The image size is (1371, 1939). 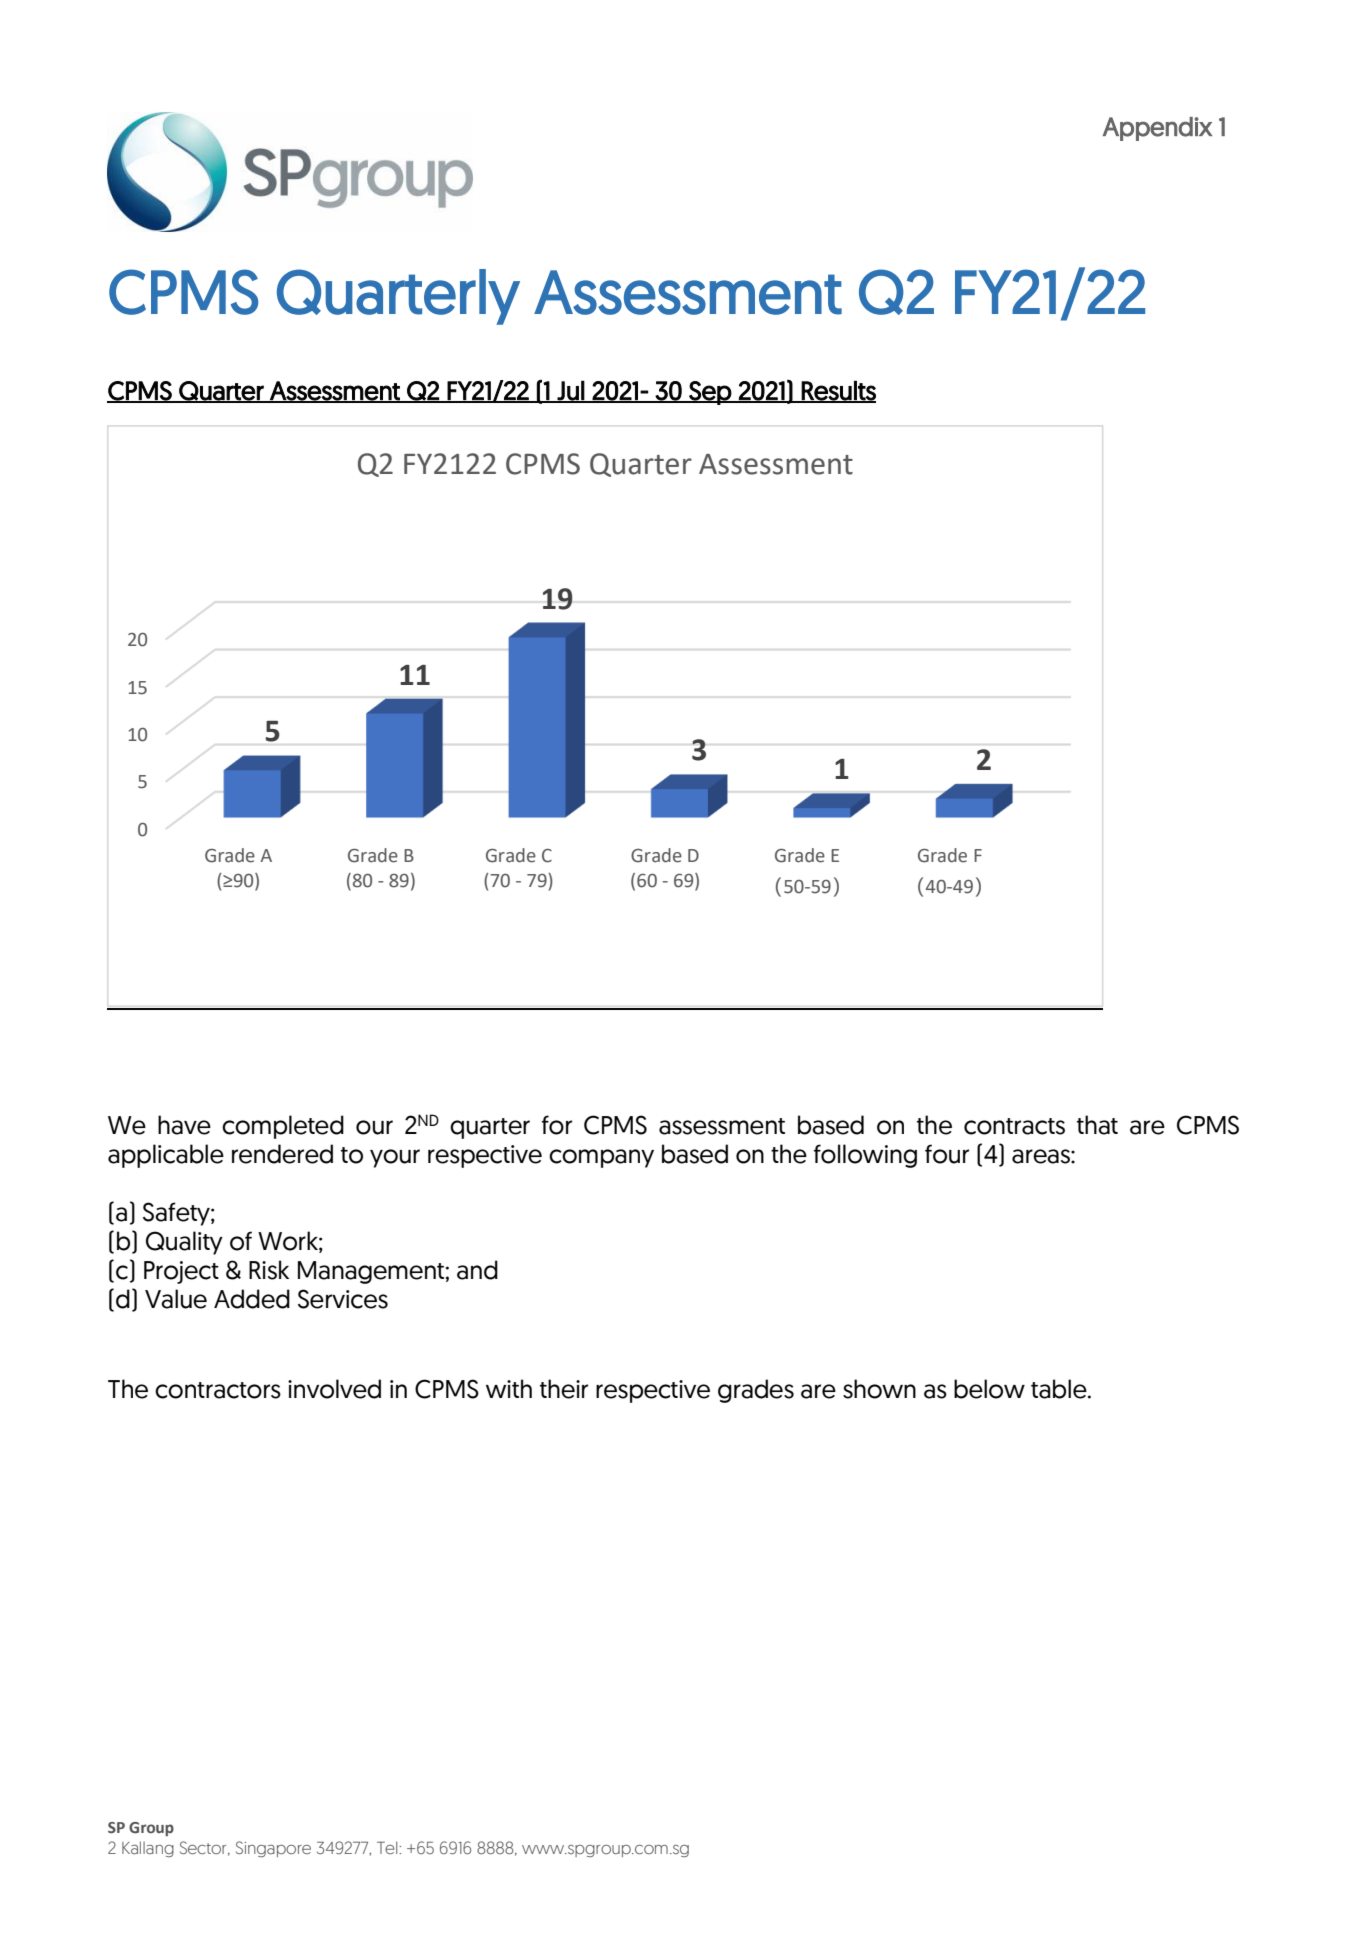 What do you see at coordinates (710, 393) in the screenshot?
I see `Sep` at bounding box center [710, 393].
